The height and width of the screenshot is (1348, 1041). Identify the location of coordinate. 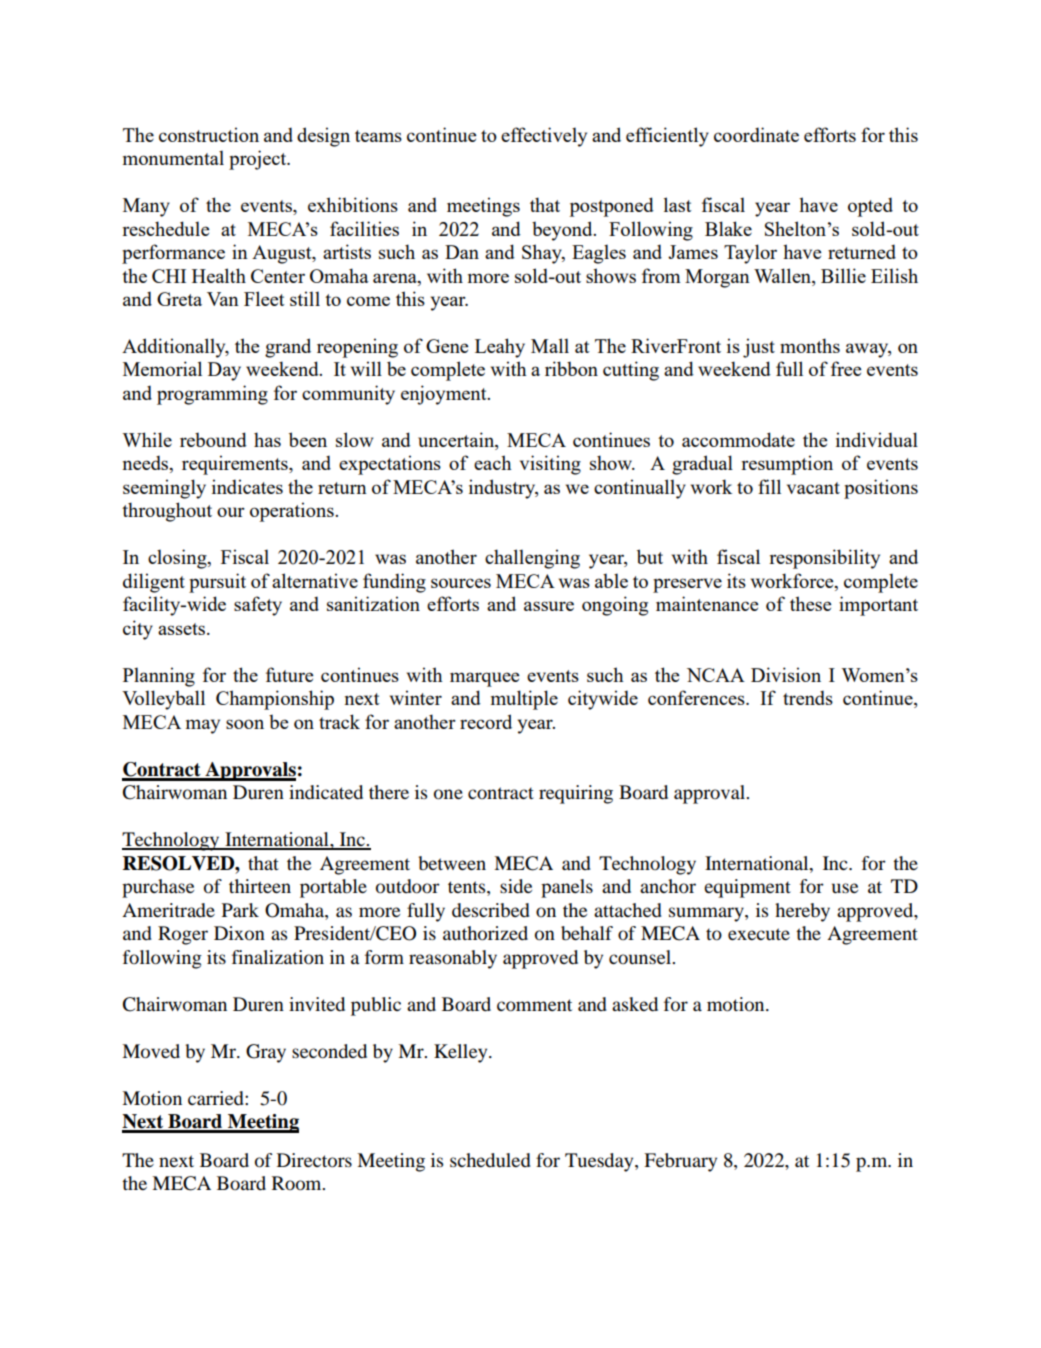
(756, 134).
